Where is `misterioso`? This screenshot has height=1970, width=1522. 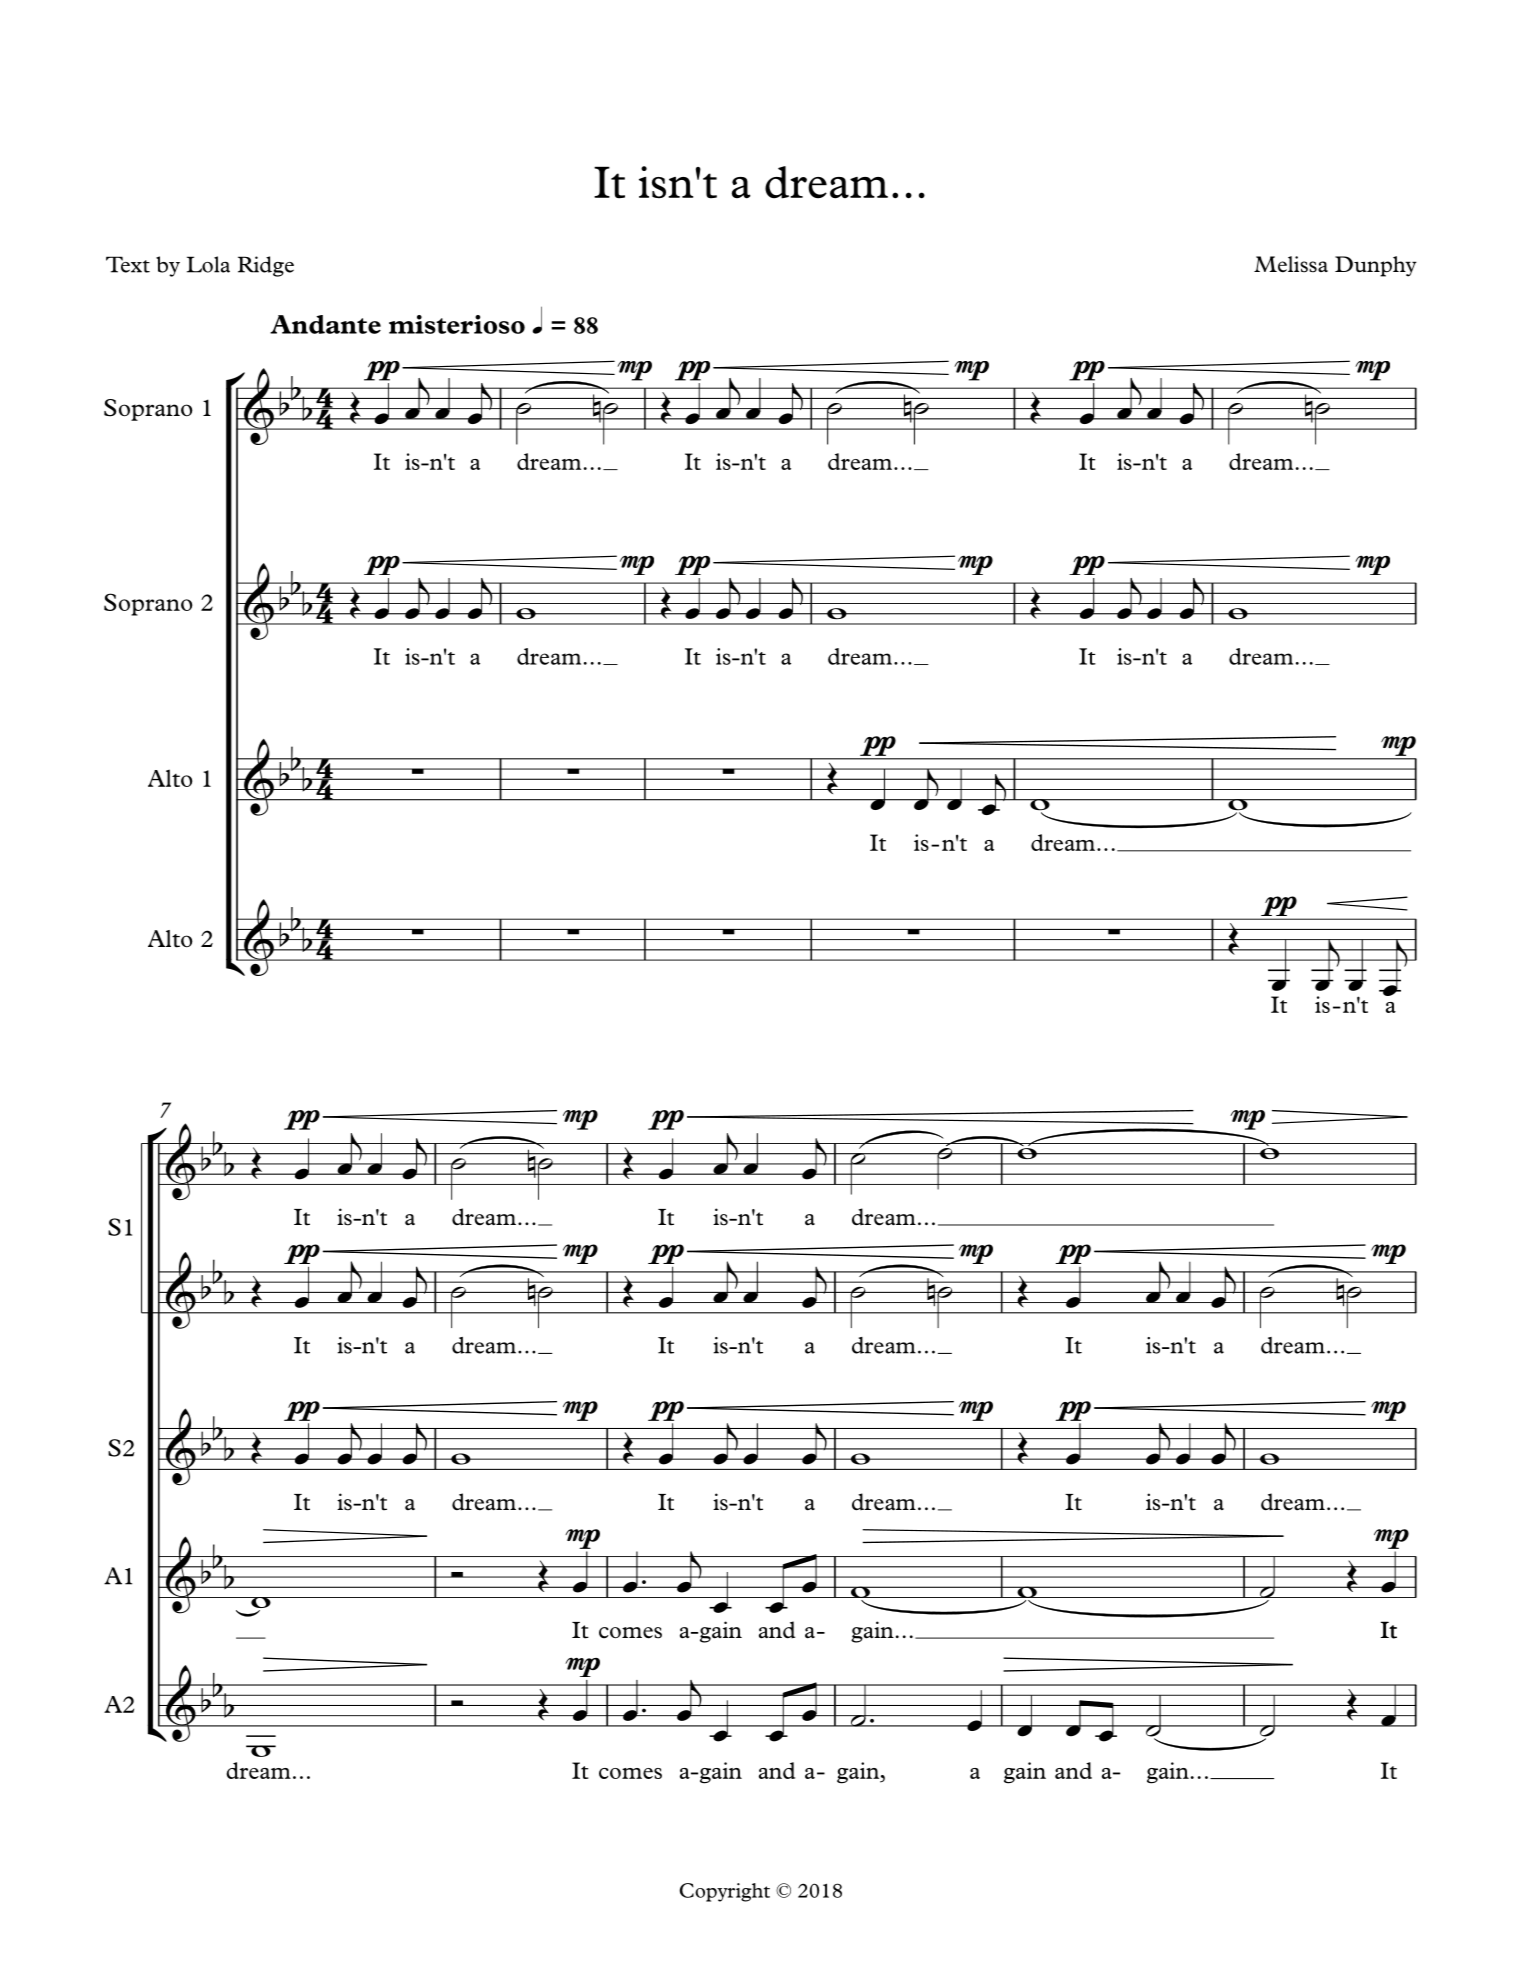
misterioso is located at coordinates (457, 324).
